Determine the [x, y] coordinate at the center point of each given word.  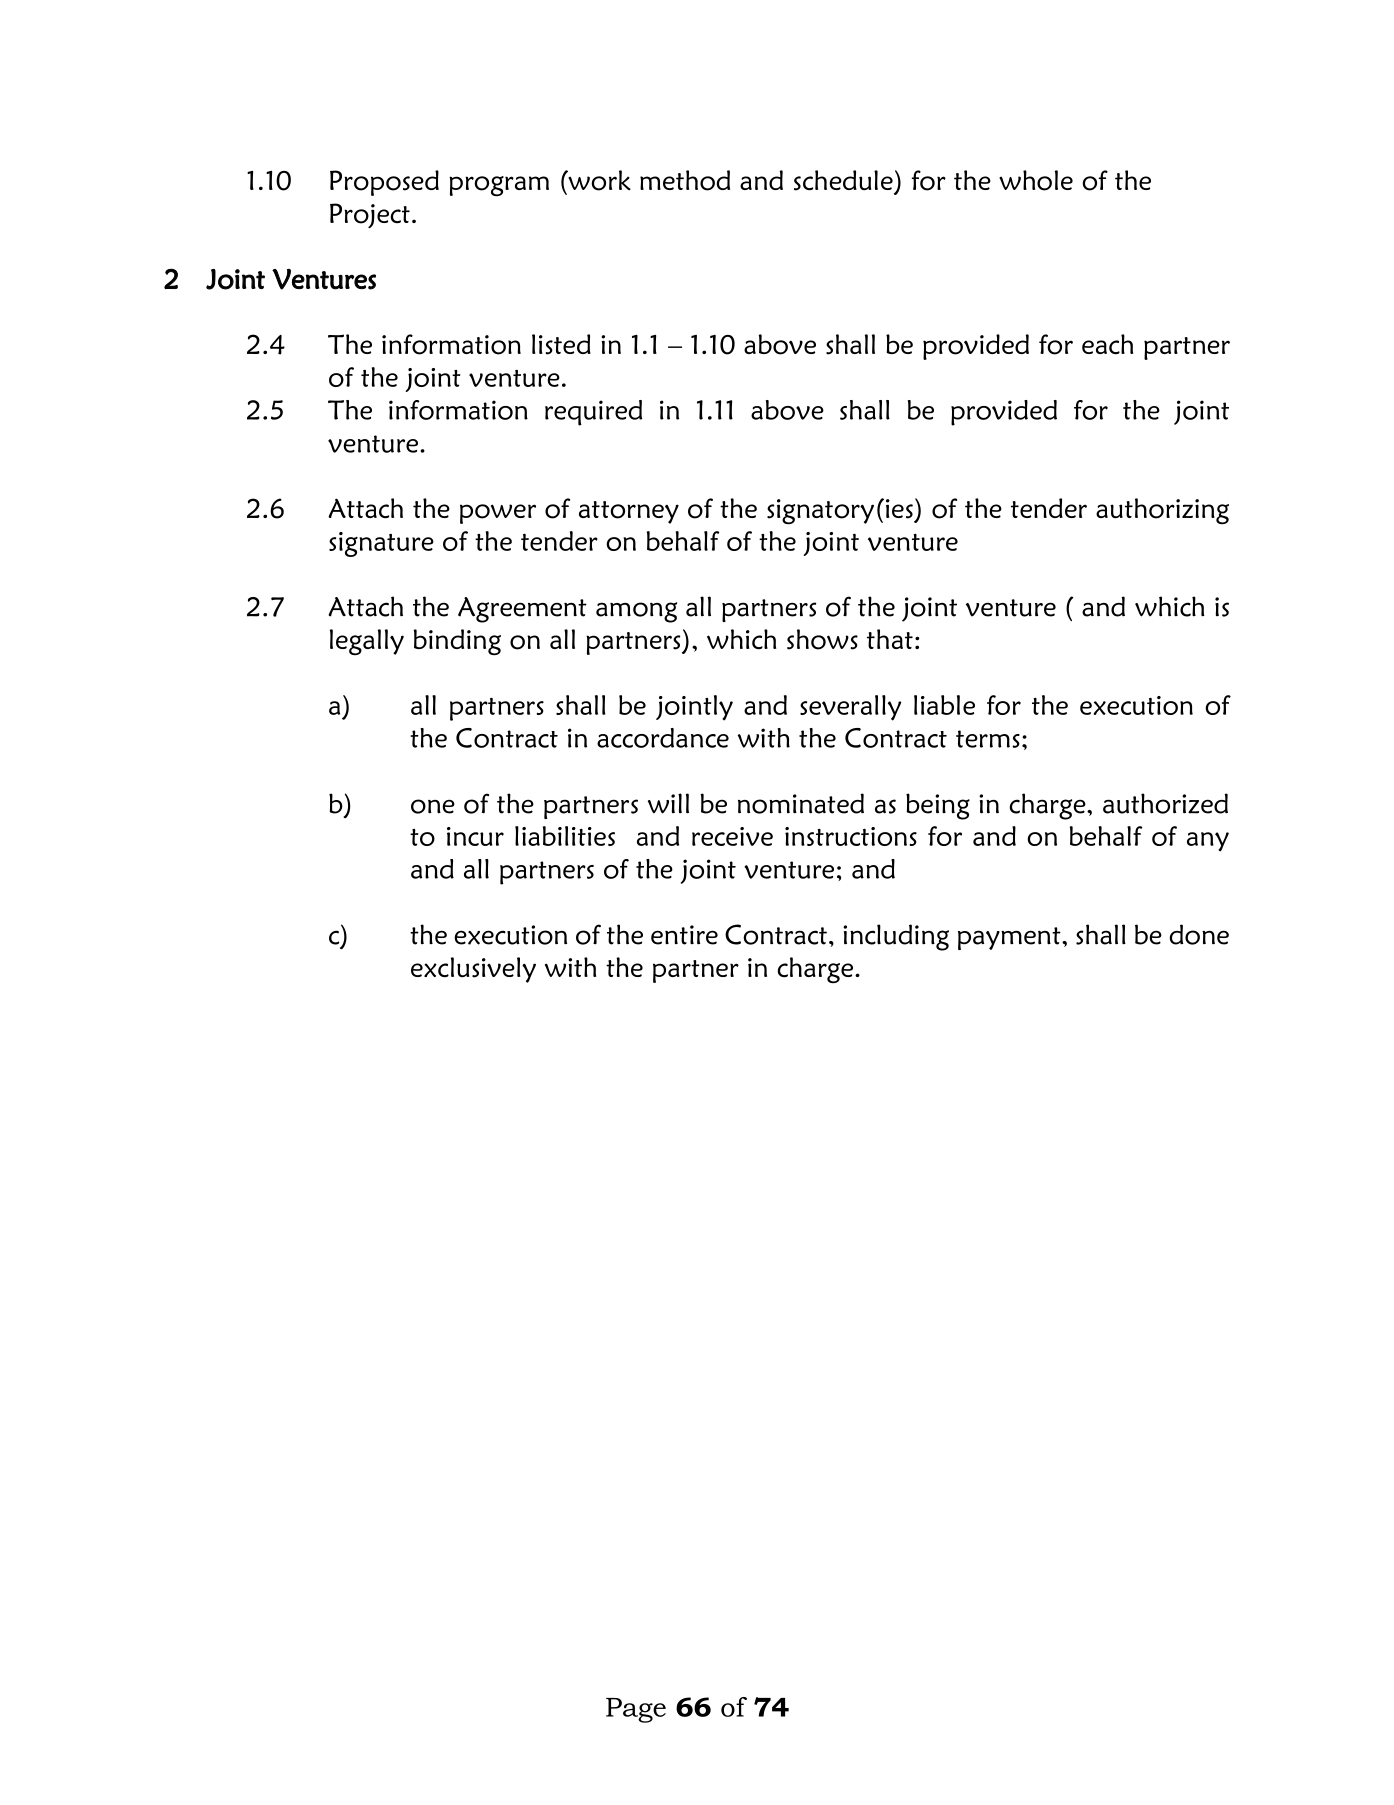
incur [475, 836]
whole [1036, 180]
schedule [843, 180]
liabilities [565, 836]
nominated [801, 803]
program [499, 186]
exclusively [473, 970]
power [498, 514]
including [896, 937]
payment [1010, 938]
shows [822, 639]
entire [684, 935]
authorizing [1162, 511]
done [1199, 934]
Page [636, 1710]
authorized [1165, 803]
